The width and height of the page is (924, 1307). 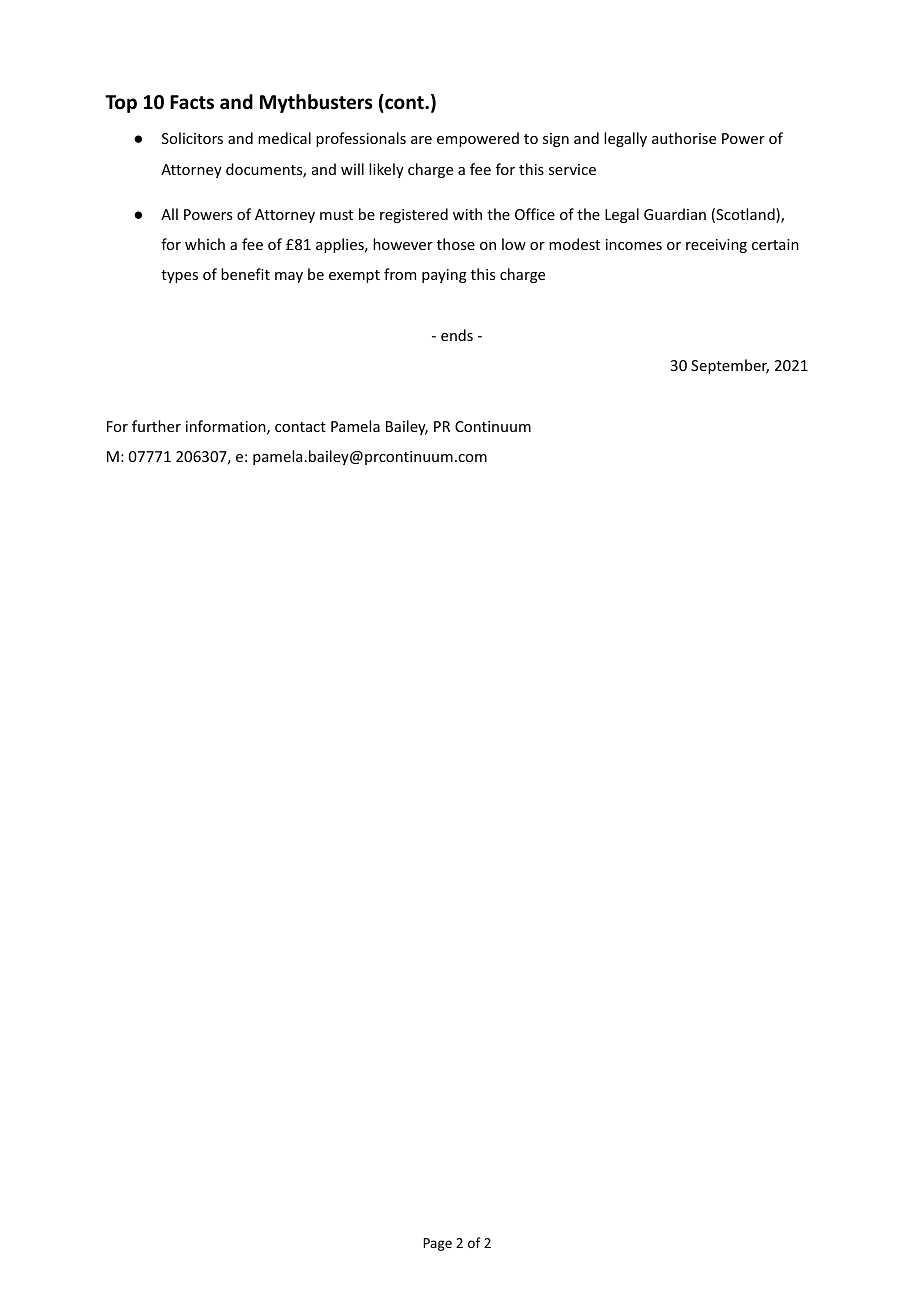 I want to click on Page, so click(x=437, y=1244).
